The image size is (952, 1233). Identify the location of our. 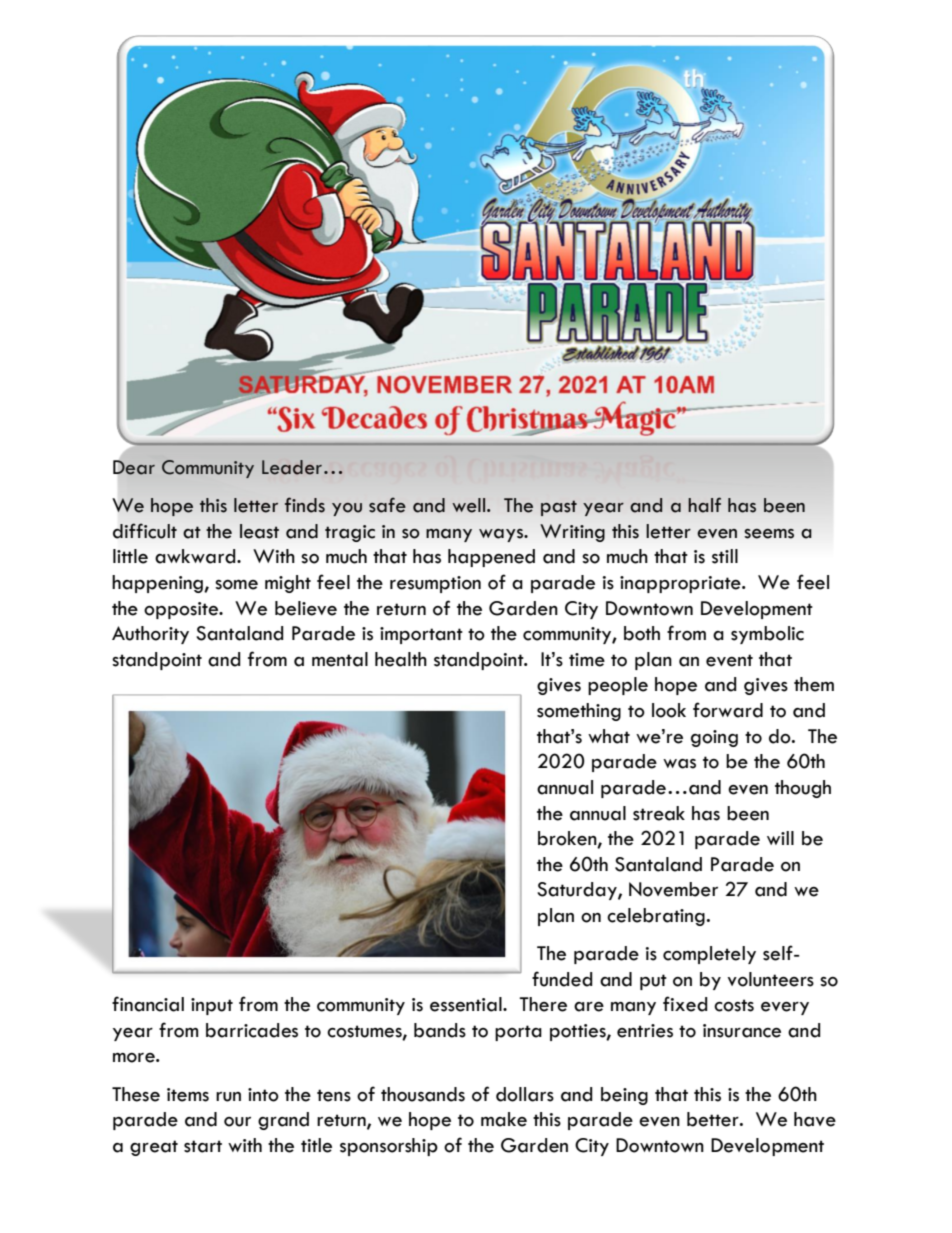
(237, 1122).
